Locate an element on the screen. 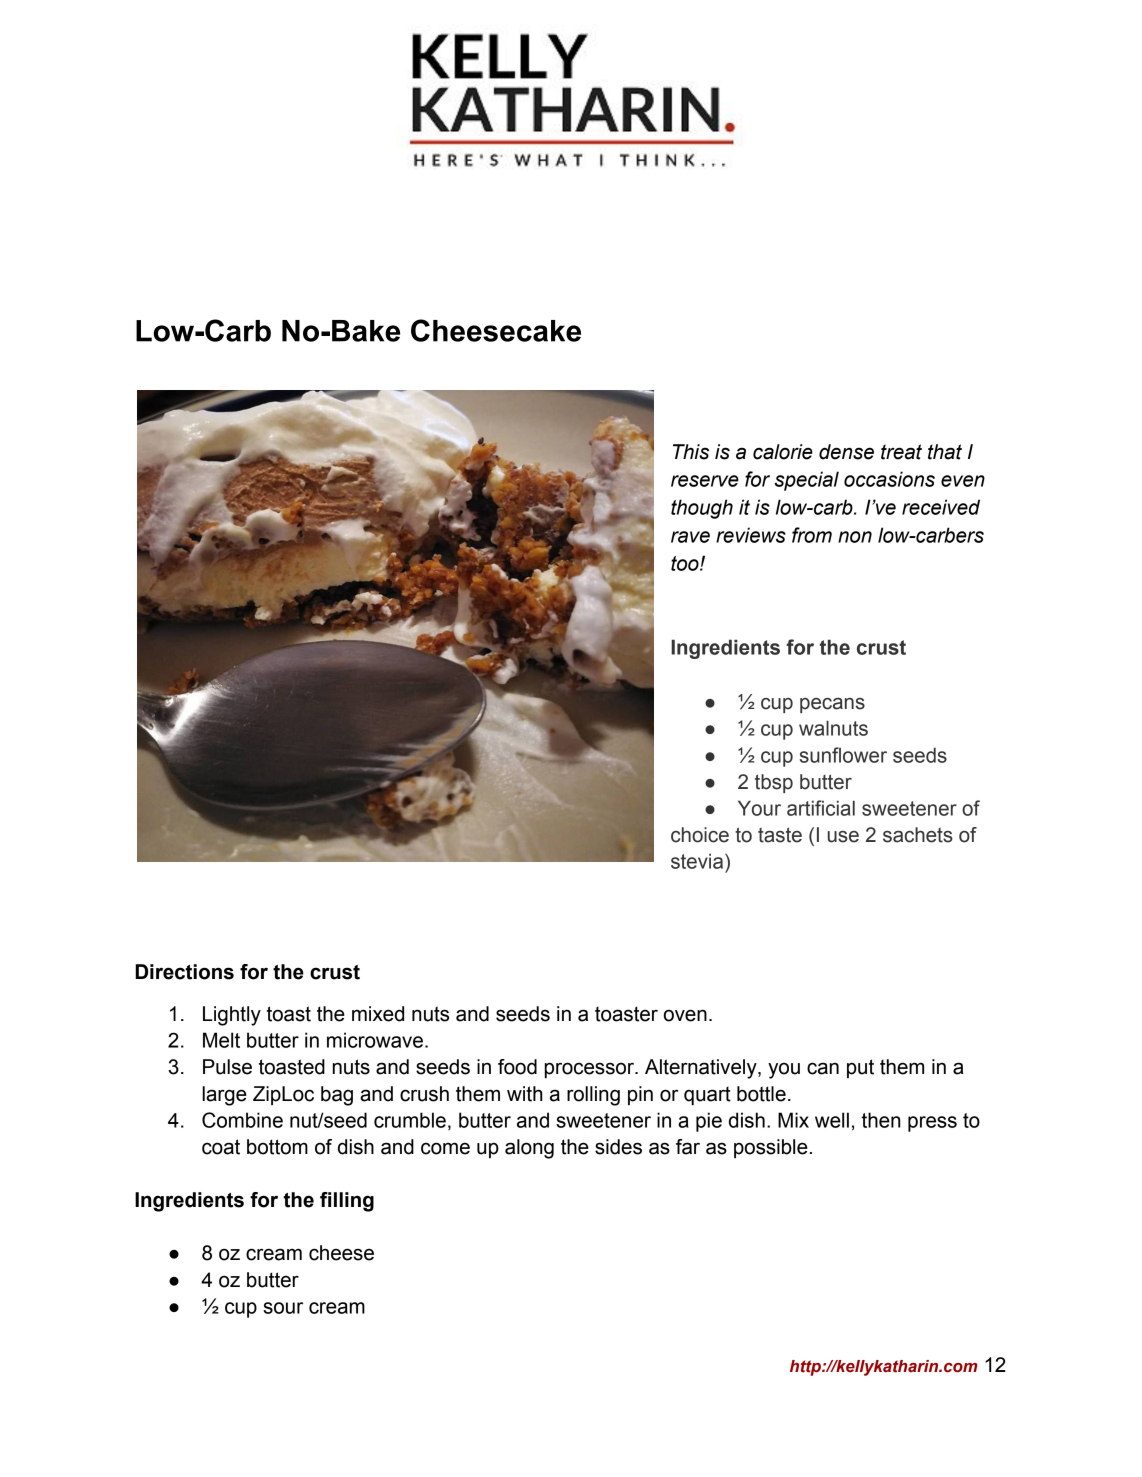  use is located at coordinates (843, 837).
